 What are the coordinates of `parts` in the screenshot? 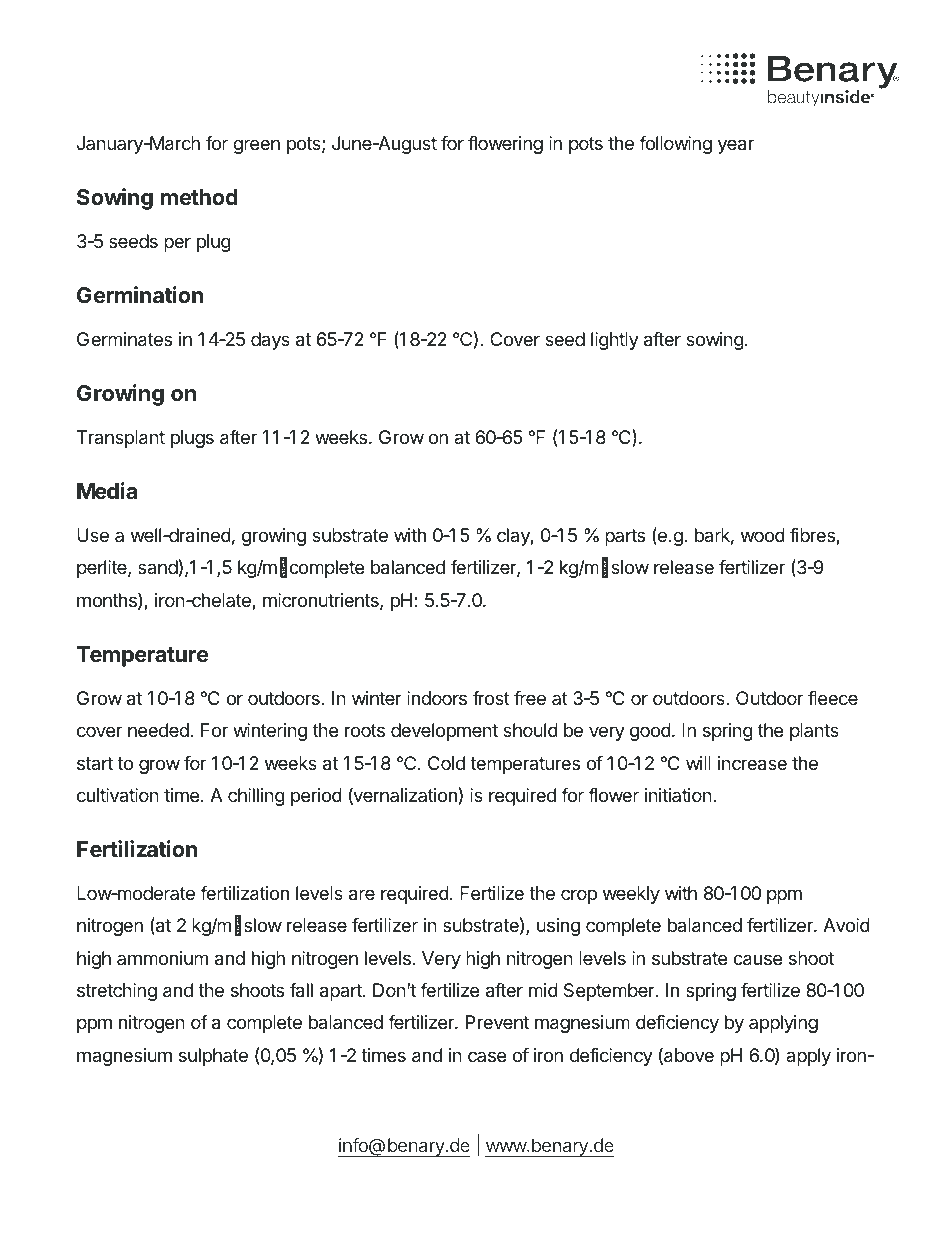 It's located at (625, 537).
